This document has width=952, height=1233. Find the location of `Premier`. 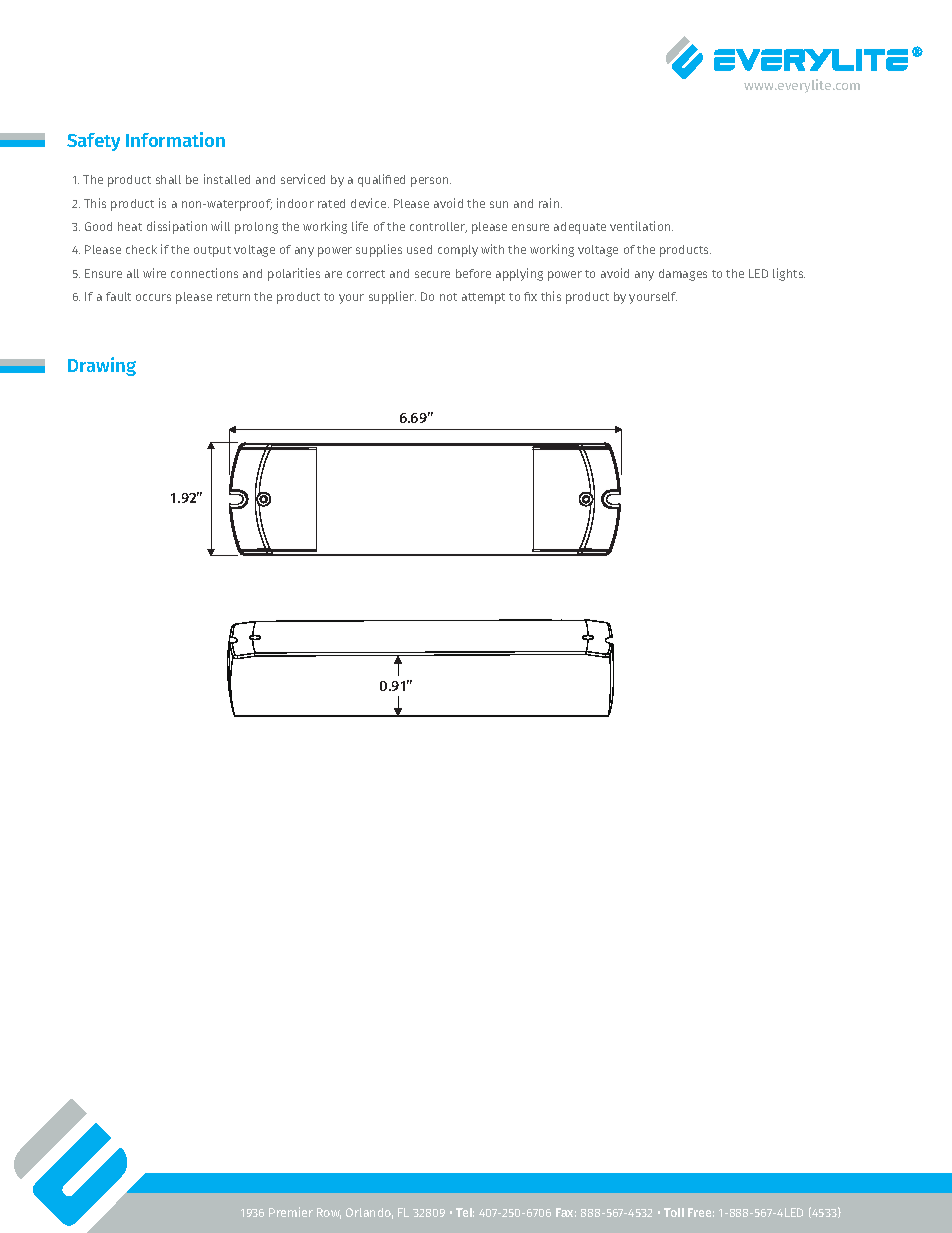

Premier is located at coordinates (291, 1212).
